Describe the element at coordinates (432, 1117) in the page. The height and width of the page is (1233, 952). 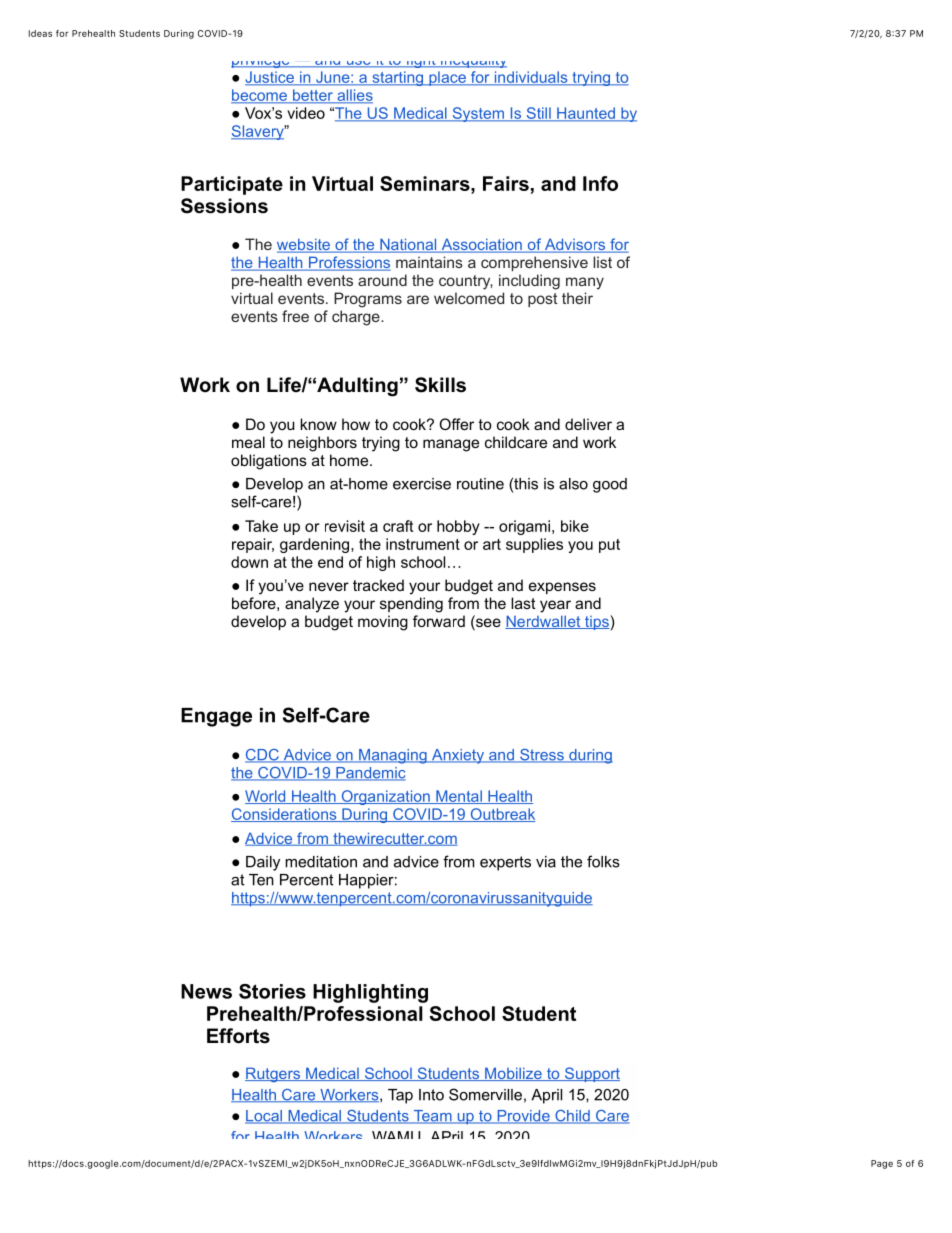
I see `Team` at that location.
